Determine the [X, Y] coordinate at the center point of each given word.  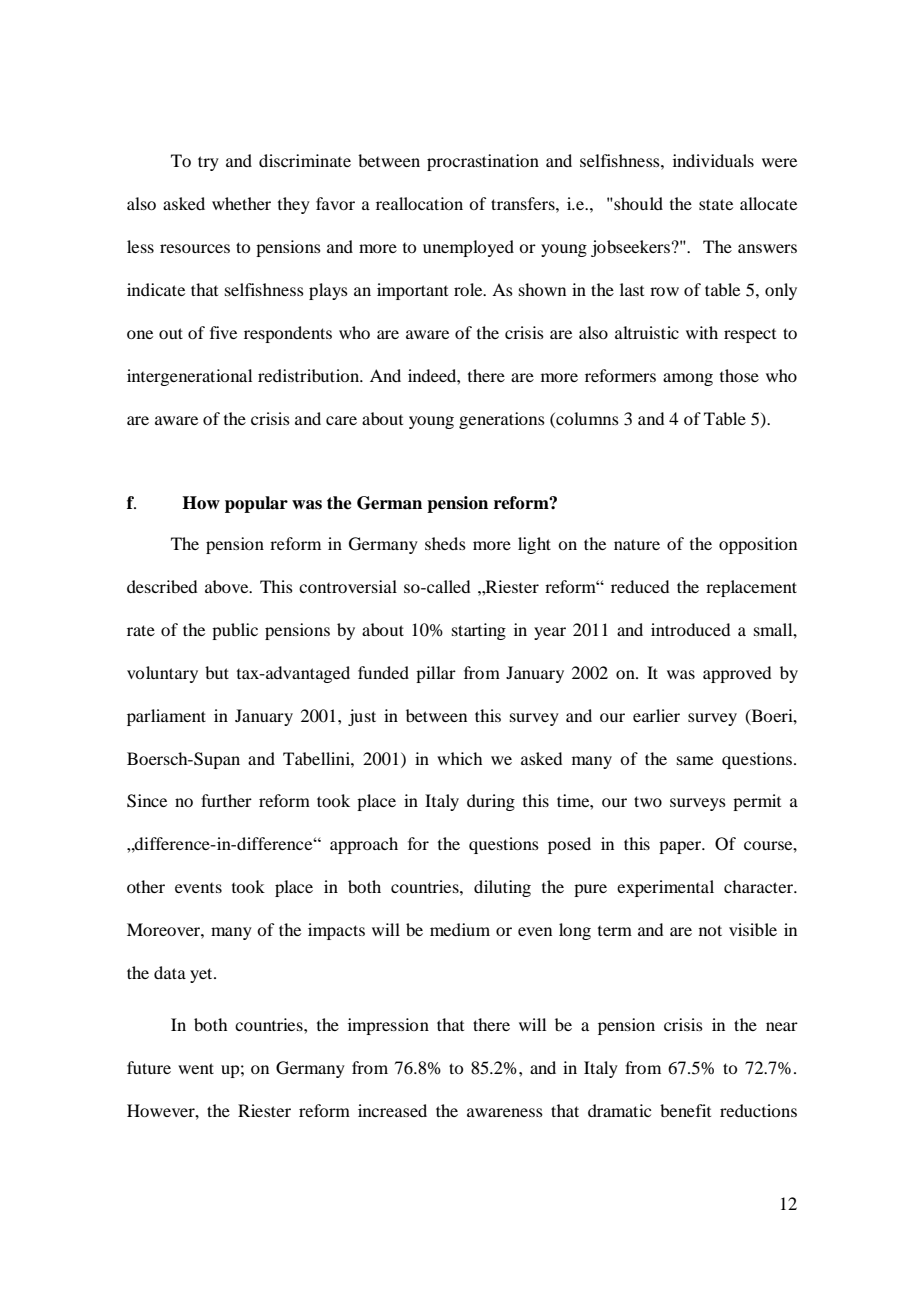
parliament [166, 717]
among [688, 379]
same [695, 760]
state [716, 204]
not [710, 930]
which [459, 758]
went [196, 1068]
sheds [445, 543]
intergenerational [189, 377]
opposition [758, 545]
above [228, 586]
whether [241, 203]
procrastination [483, 162]
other [146, 886]
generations [502, 420]
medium [460, 929]
